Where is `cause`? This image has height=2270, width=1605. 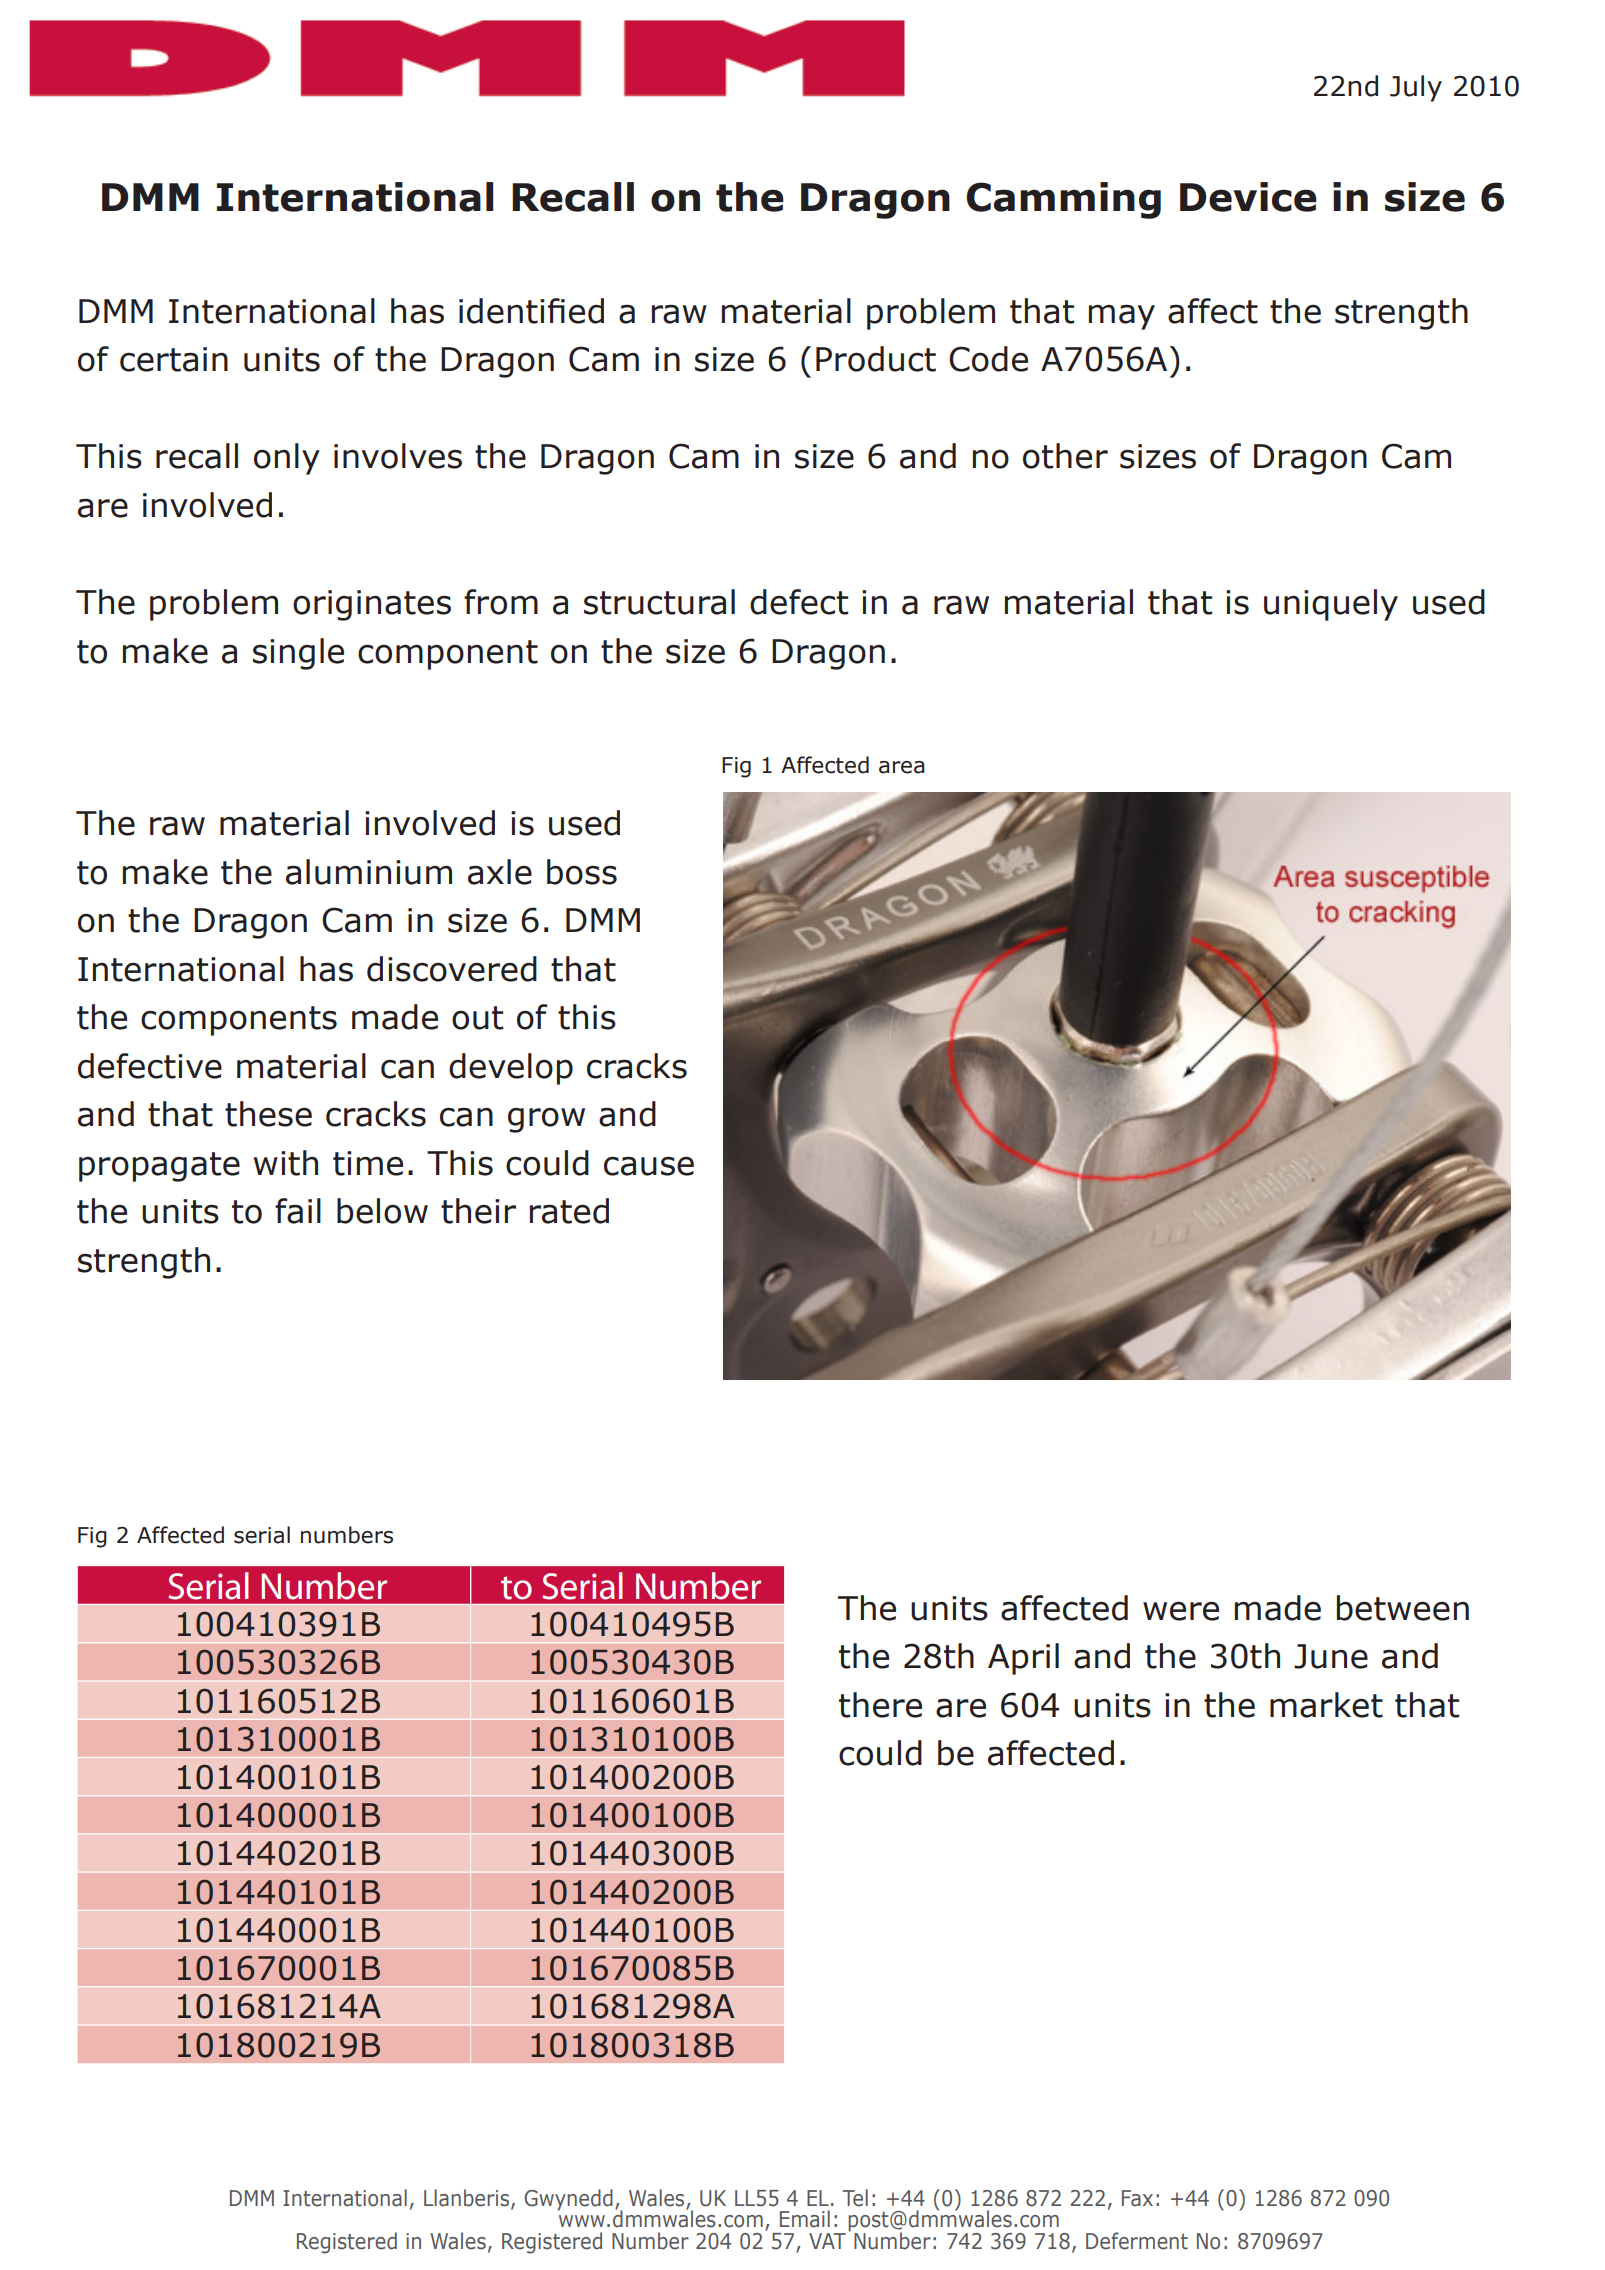
cause is located at coordinates (649, 1166).
